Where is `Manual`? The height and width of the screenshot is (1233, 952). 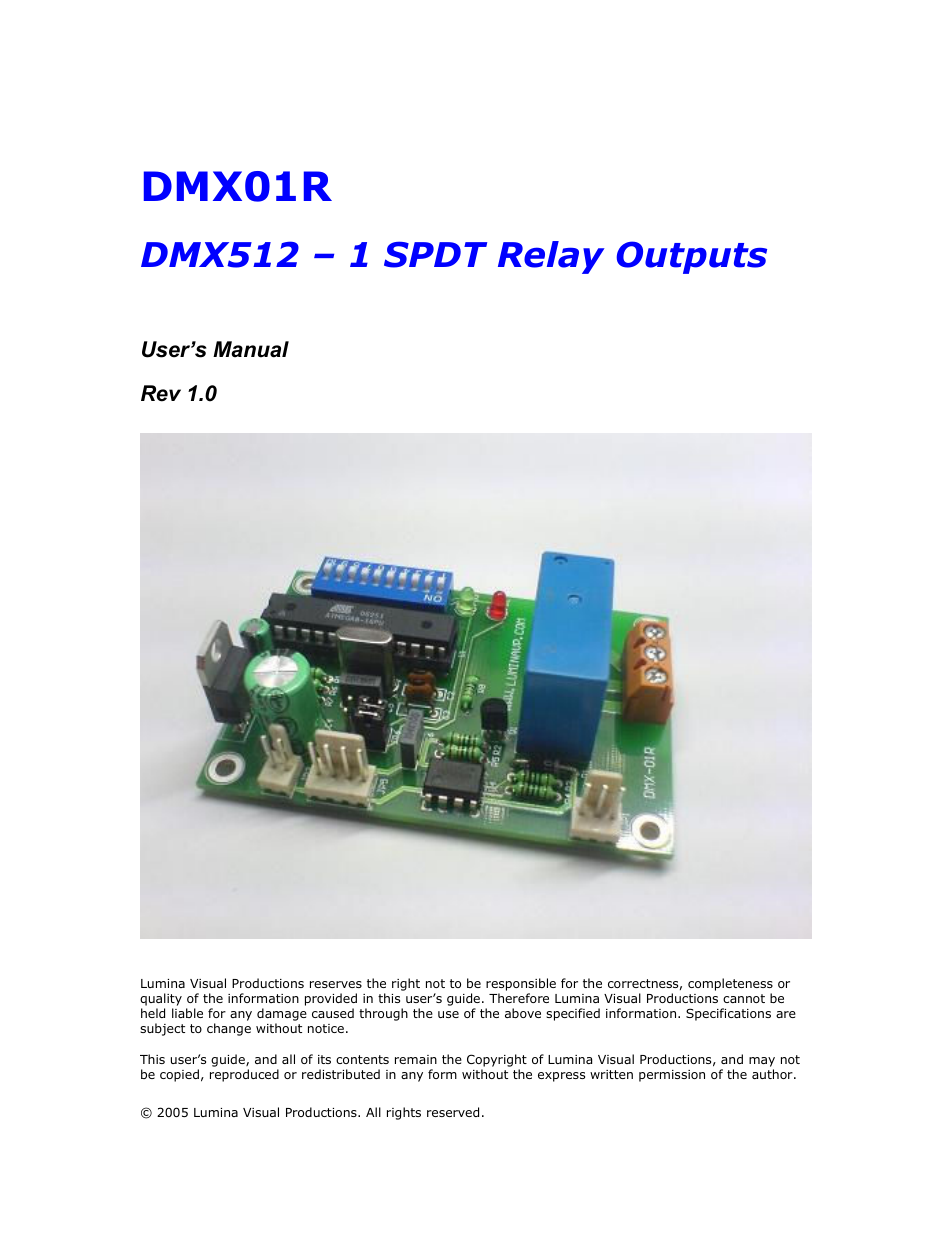
Manual is located at coordinates (251, 349).
